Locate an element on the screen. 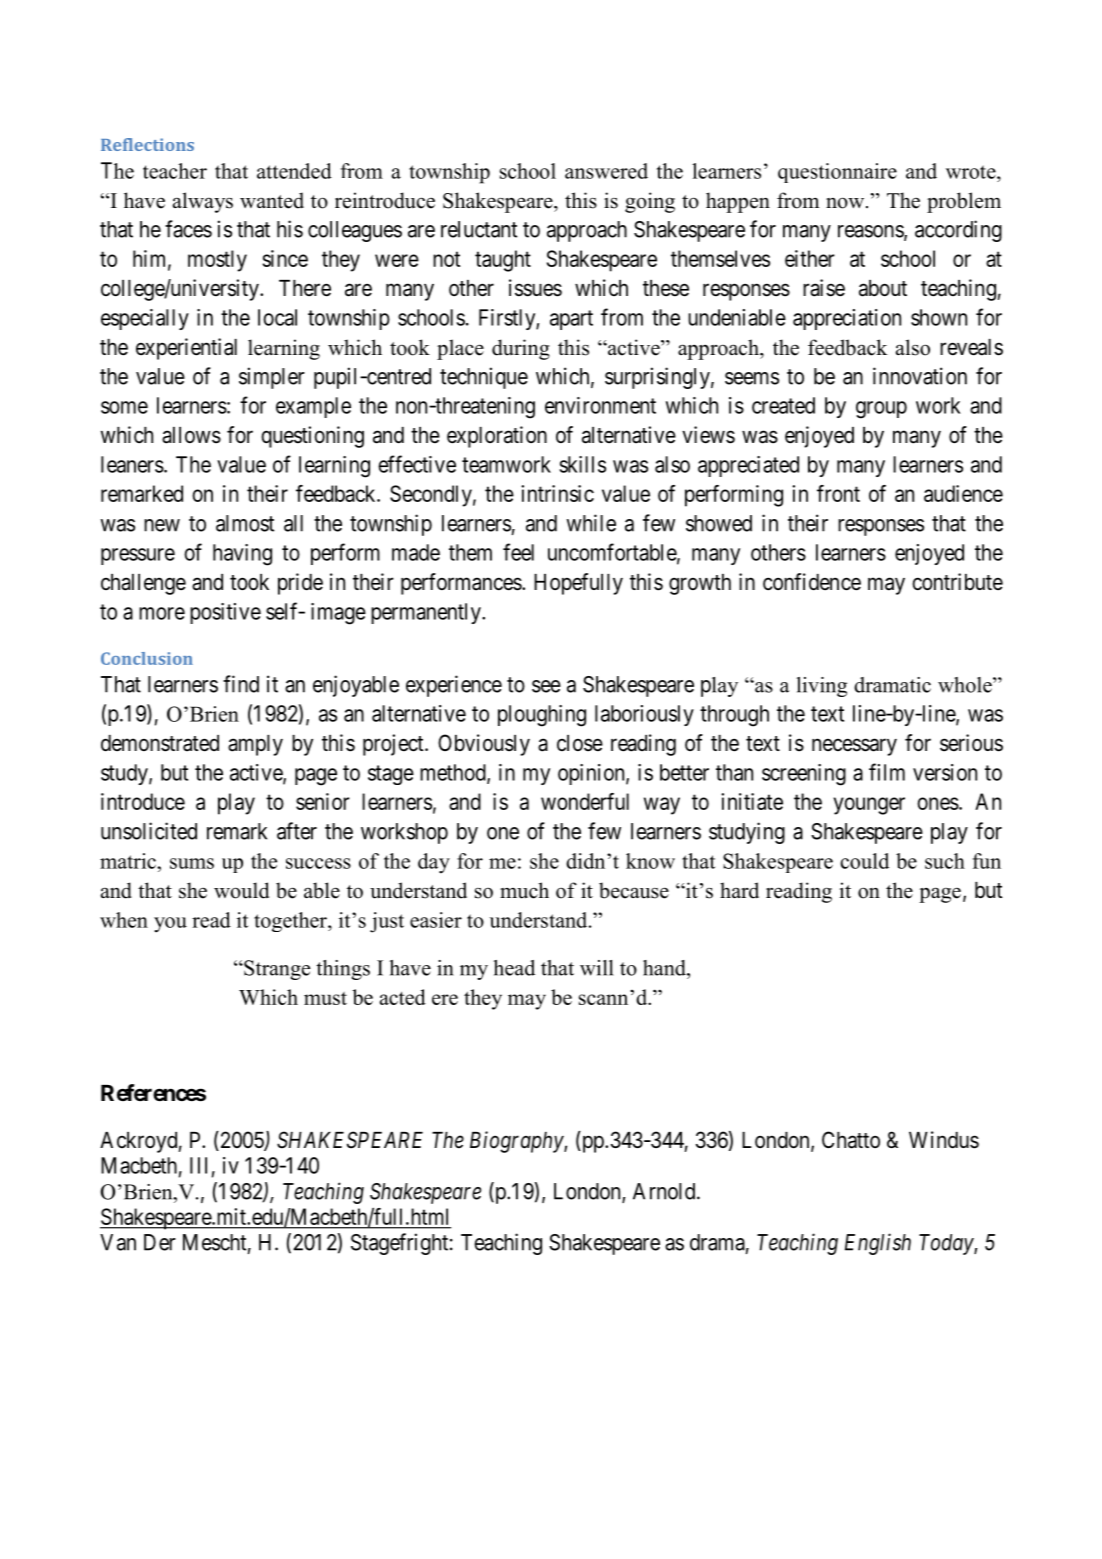  Van is located at coordinates (118, 1242).
